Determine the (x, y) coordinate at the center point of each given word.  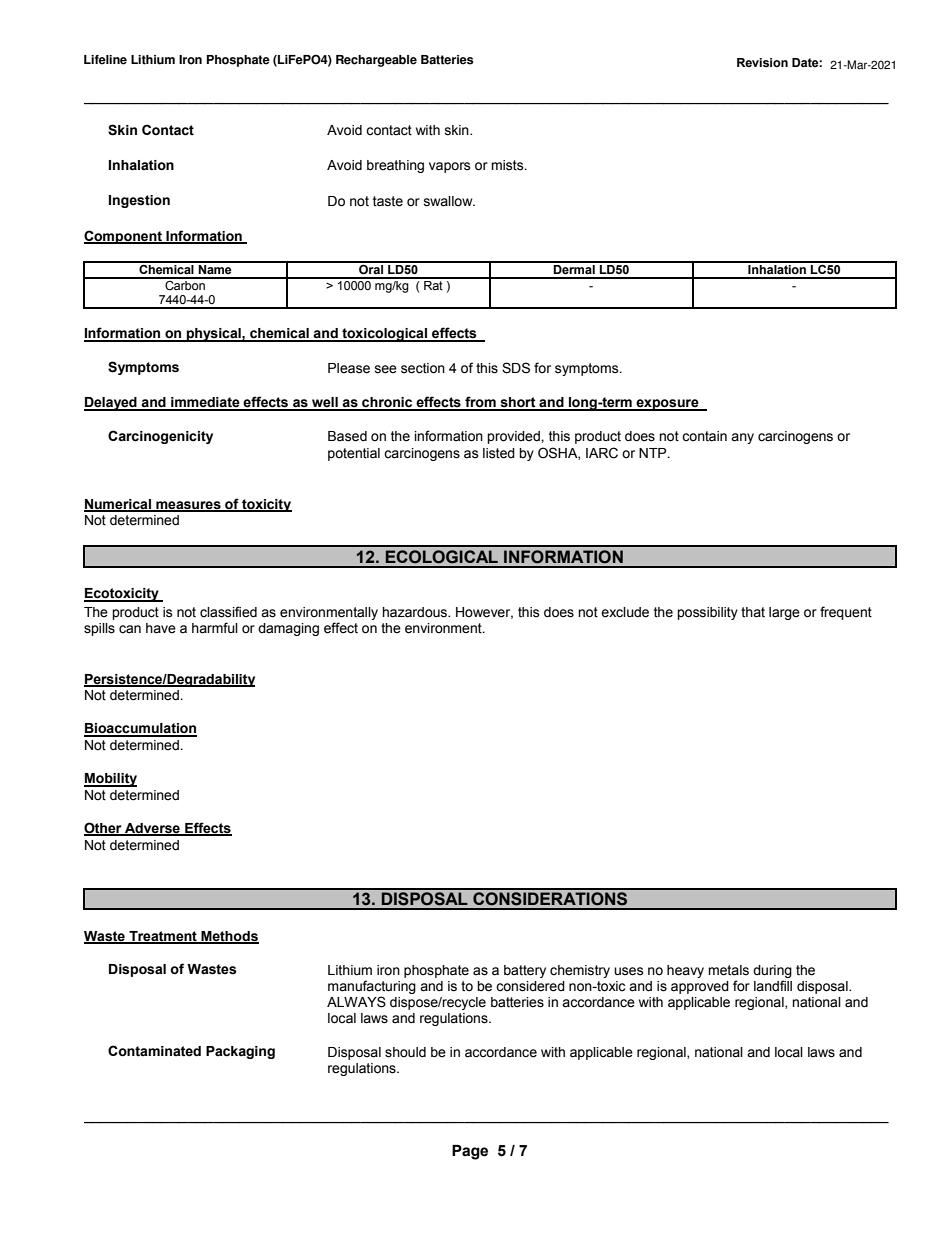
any (742, 438)
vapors (450, 167)
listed (499, 453)
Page (470, 1152)
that (753, 612)
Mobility (110, 780)
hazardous (415, 612)
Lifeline (105, 60)
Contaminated (154, 1051)
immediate (205, 403)
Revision (762, 62)
